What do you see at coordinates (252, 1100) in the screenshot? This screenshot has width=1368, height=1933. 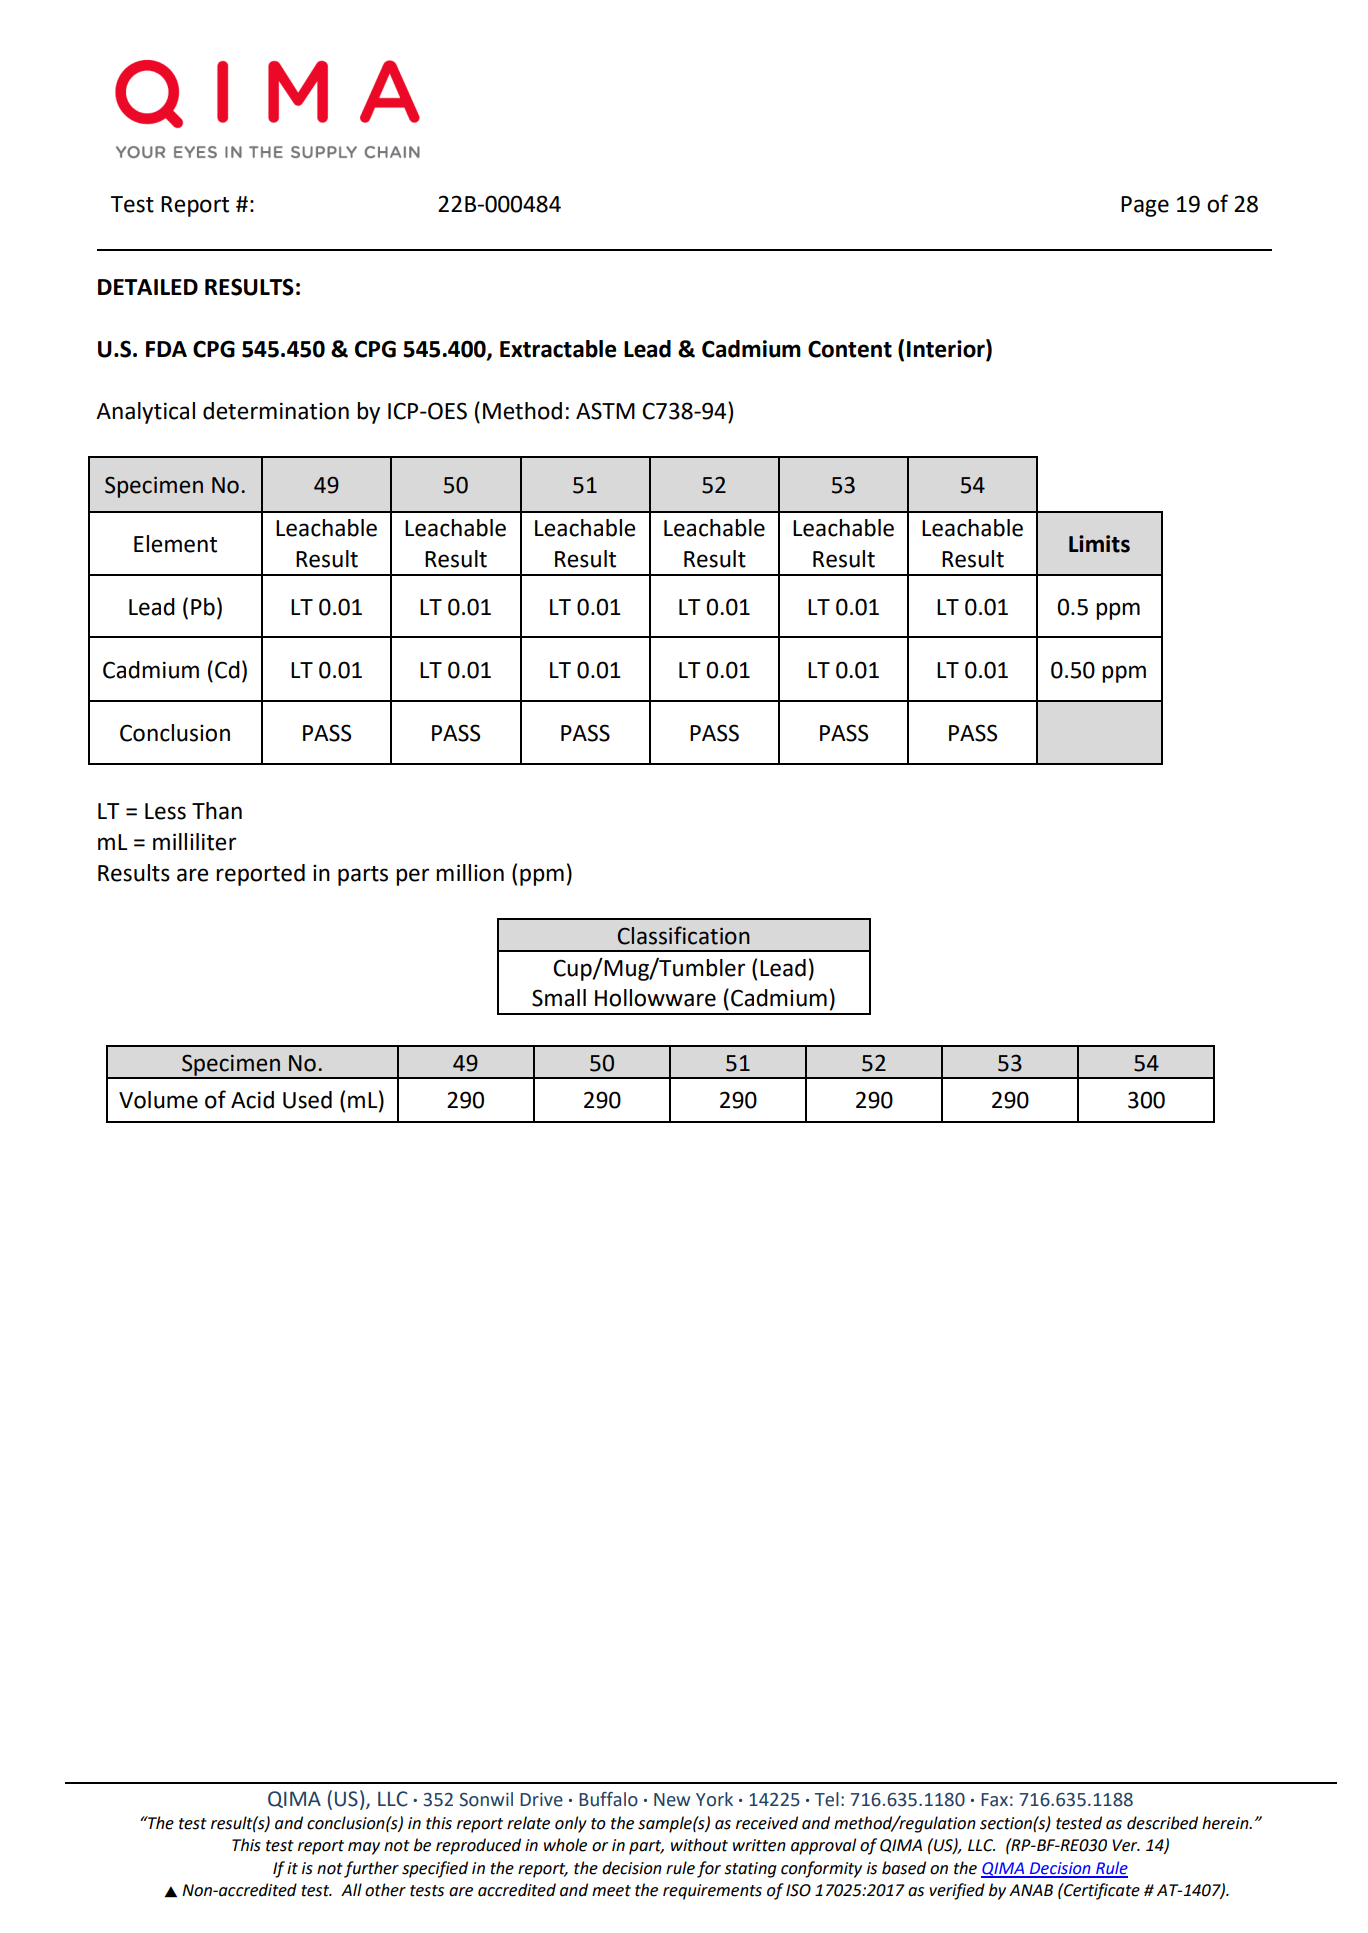 I see `Acid` at bounding box center [252, 1100].
